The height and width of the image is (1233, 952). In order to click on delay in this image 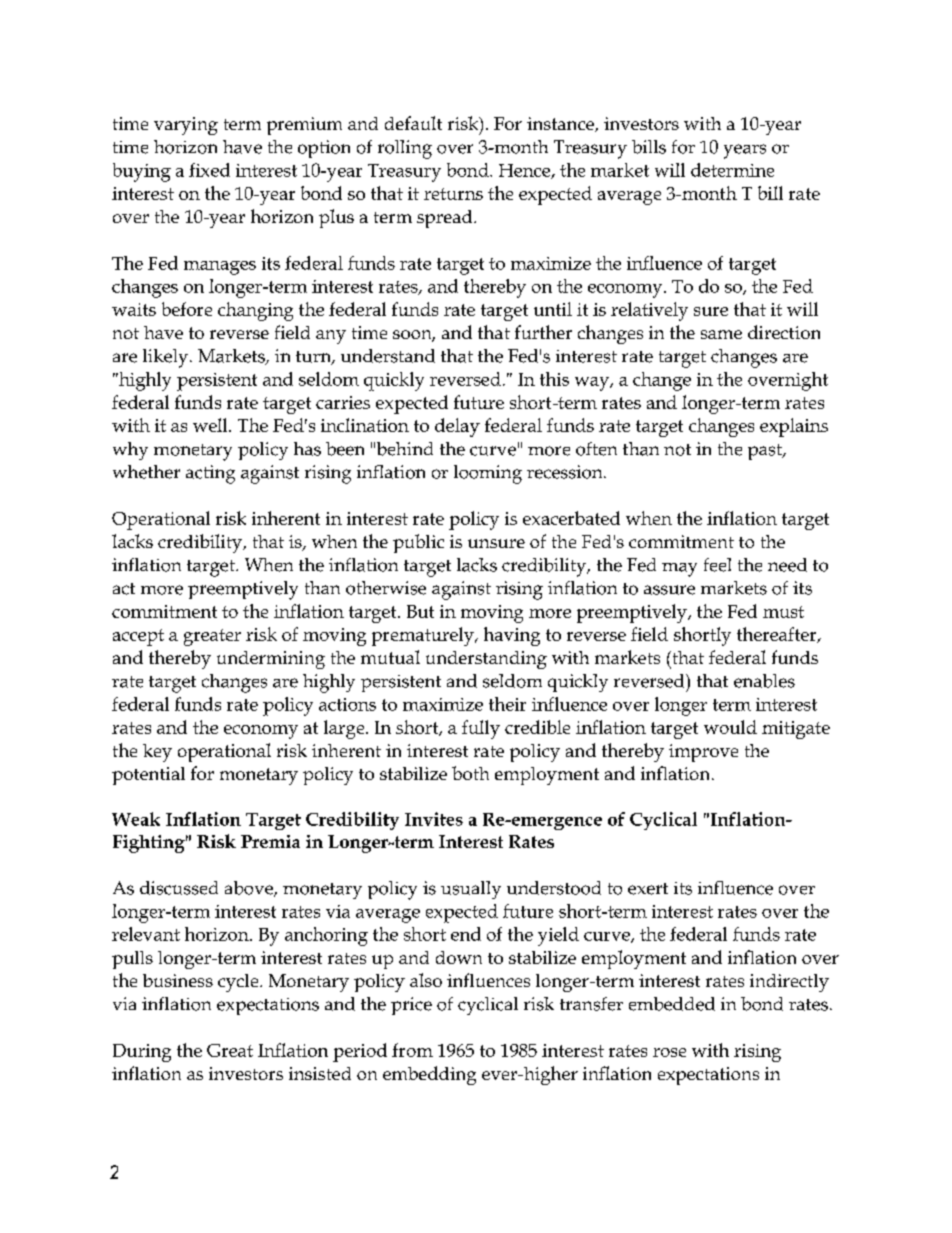, I will do `click(457, 427)`.
